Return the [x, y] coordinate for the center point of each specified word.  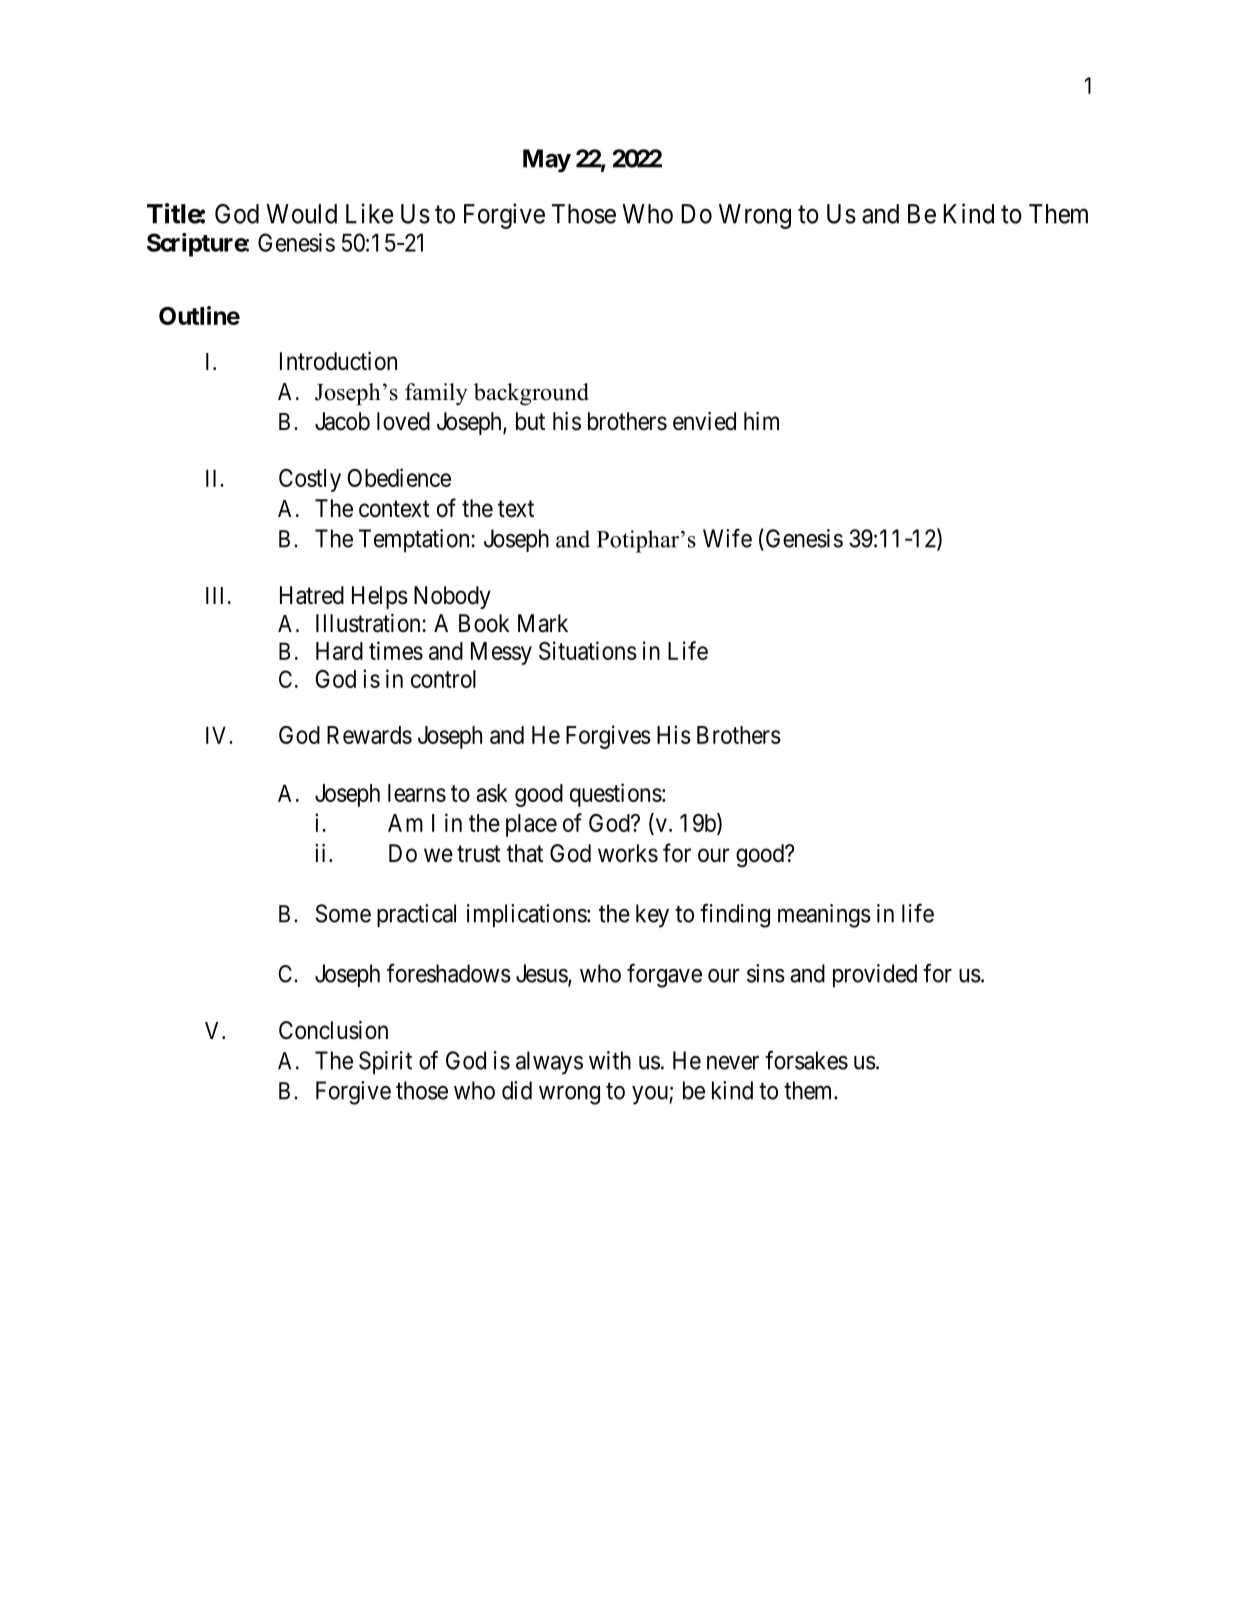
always [549, 1063]
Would [301, 214]
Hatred [312, 595]
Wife [727, 538]
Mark [543, 623]
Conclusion [333, 1030]
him [761, 421]
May [547, 161]
